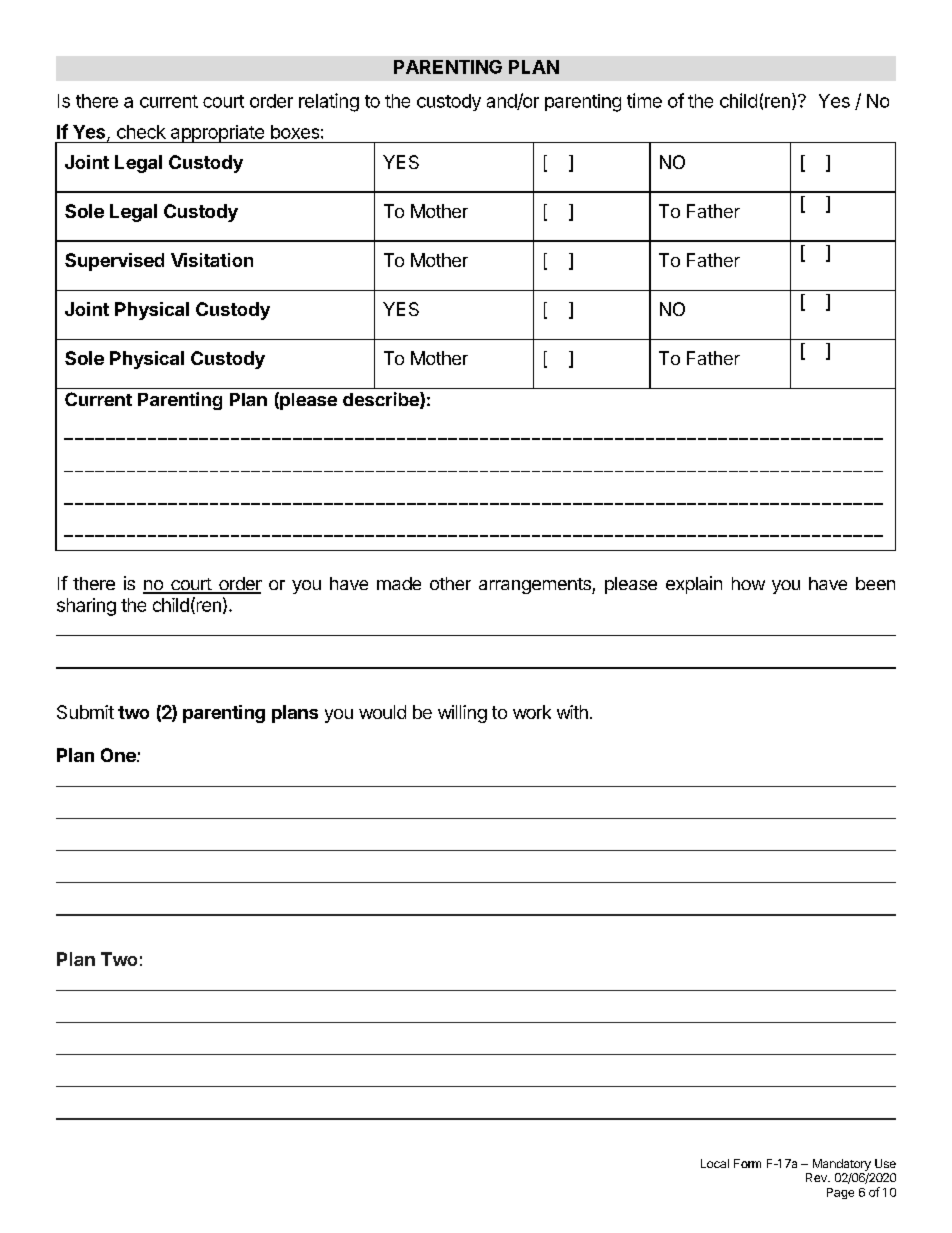  What do you see at coordinates (747, 1163) in the page?
I see `Form` at bounding box center [747, 1163].
